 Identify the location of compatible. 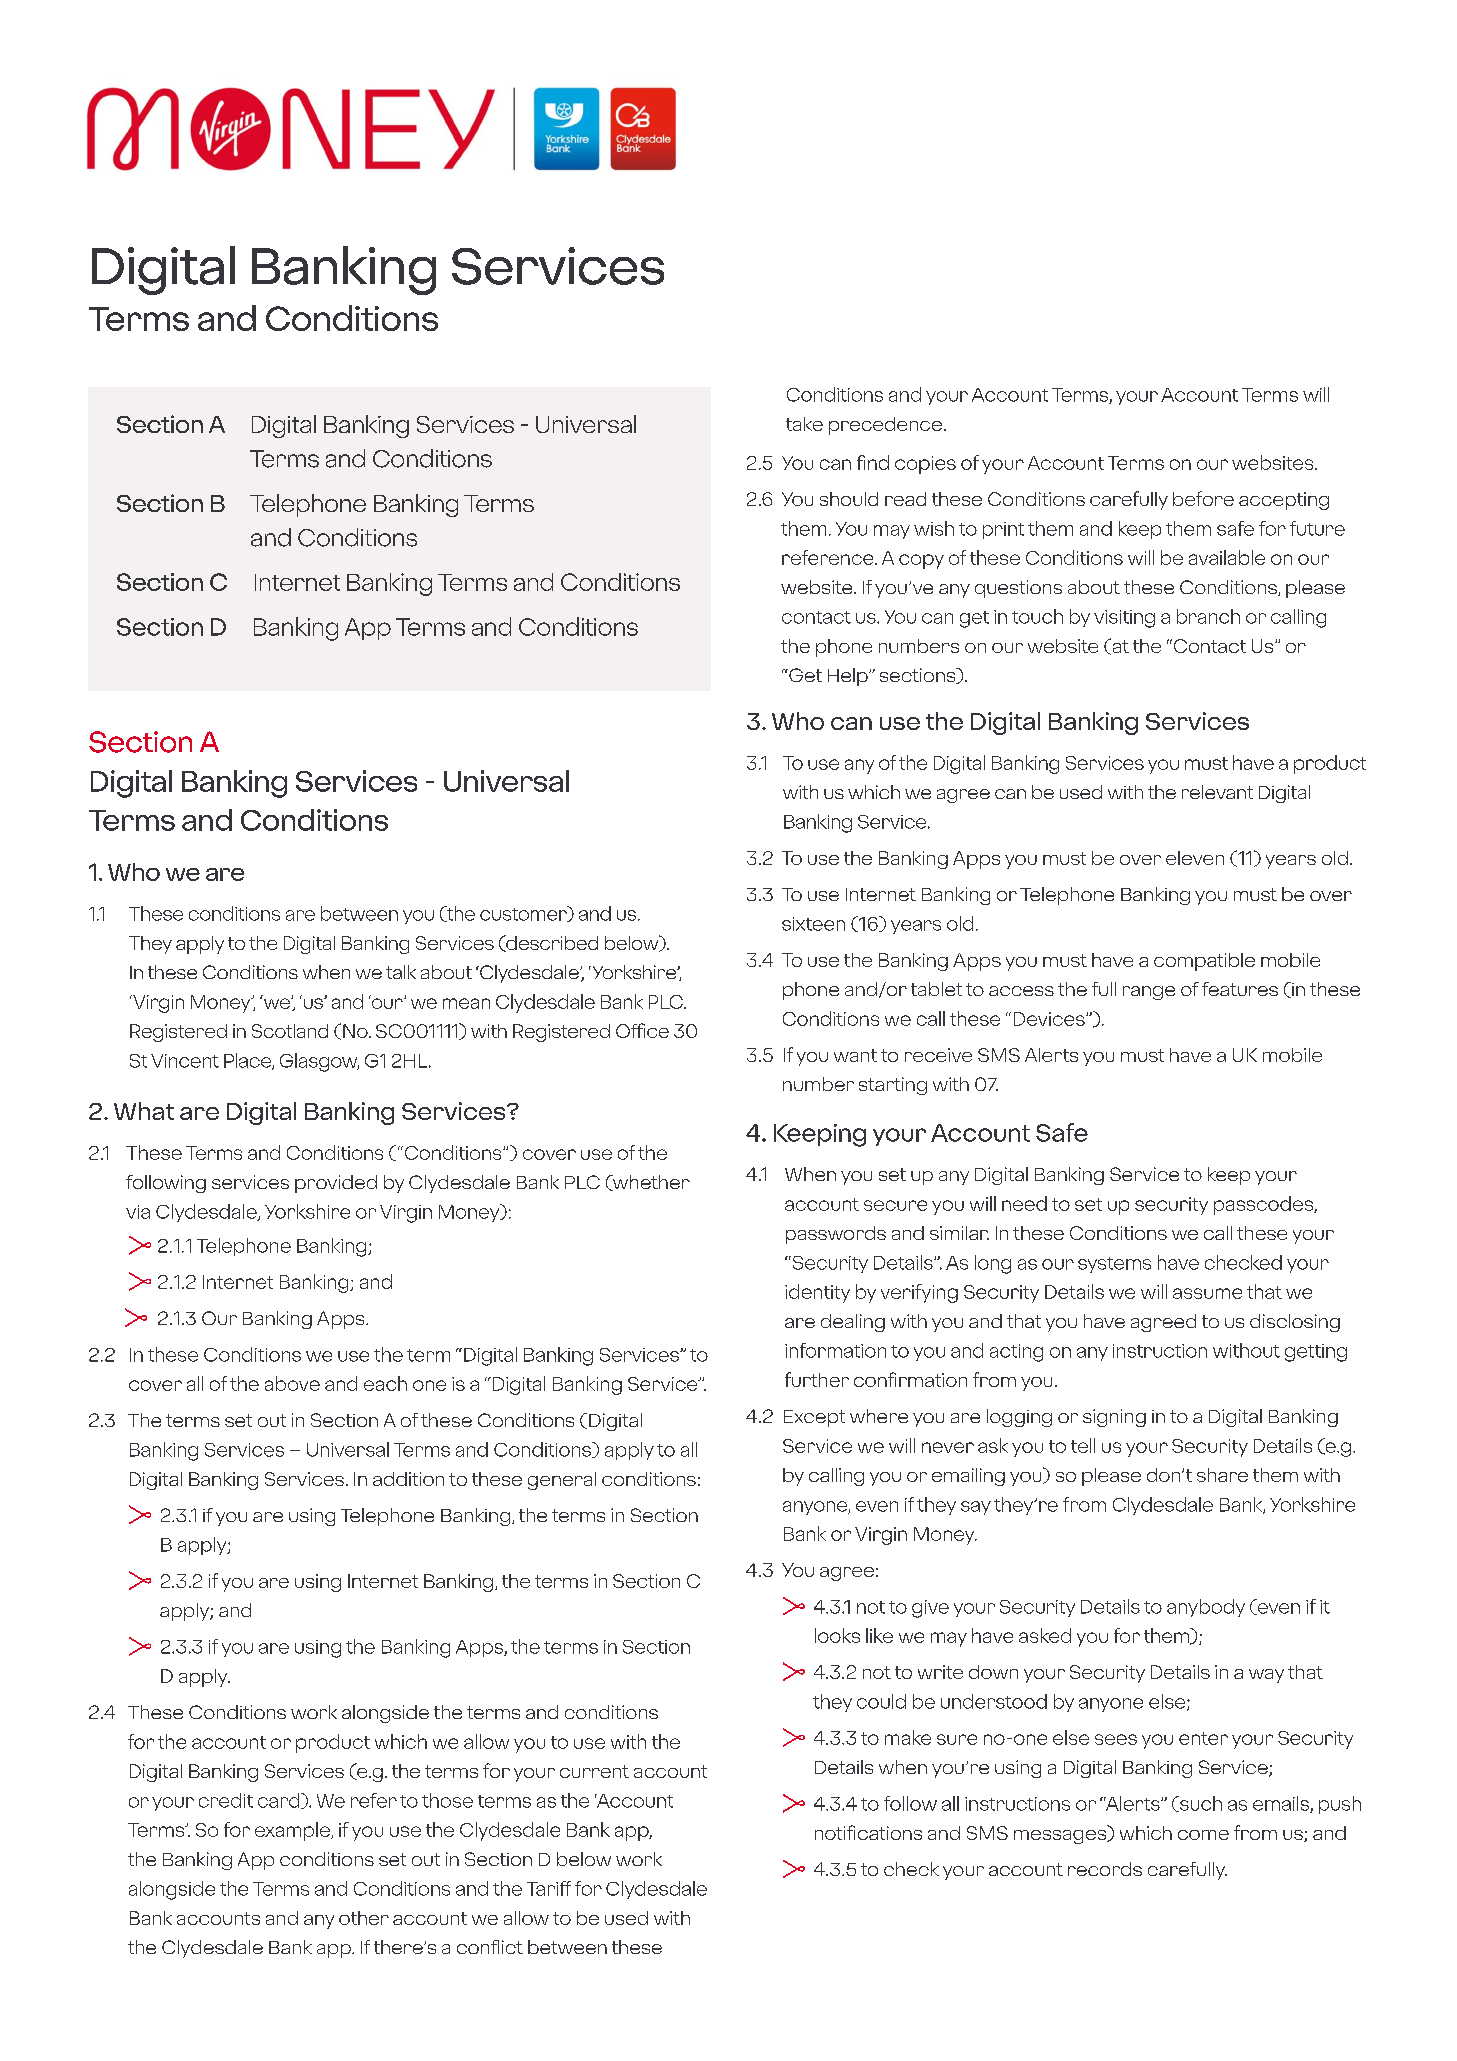
(1204, 962).
